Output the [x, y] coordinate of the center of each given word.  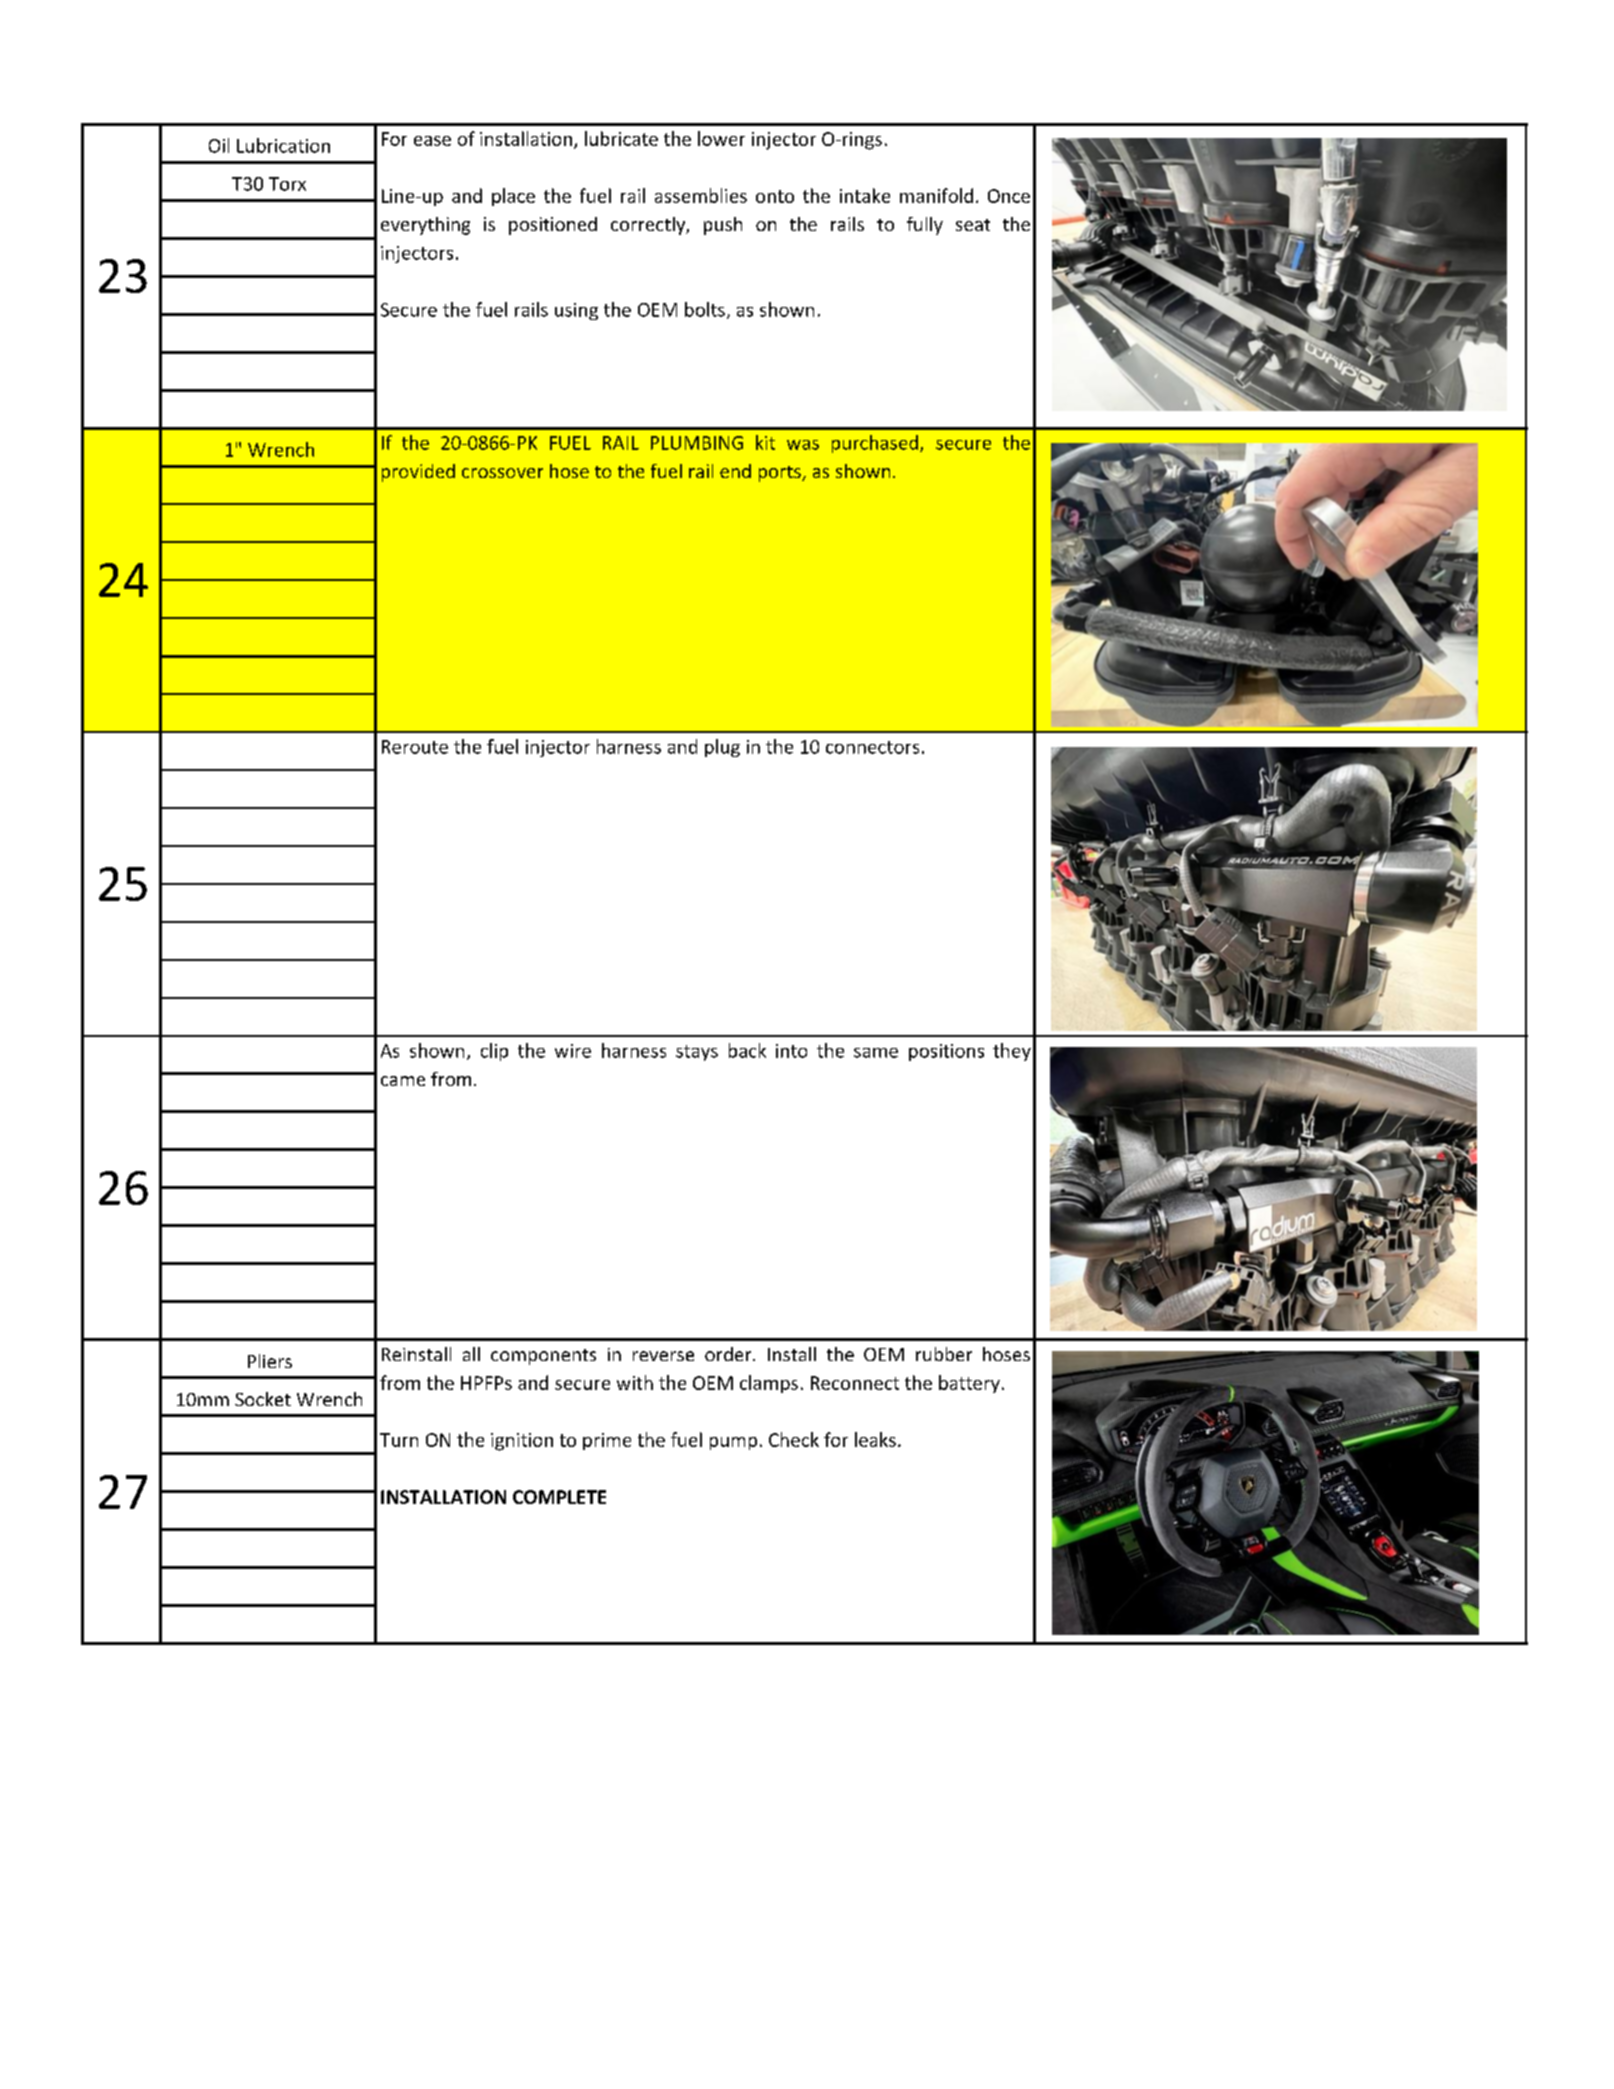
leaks [875, 1439]
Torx [287, 184]
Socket [263, 1399]
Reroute [415, 747]
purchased [876, 444]
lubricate [621, 138]
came [403, 1081]
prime [607, 1441]
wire [573, 1051]
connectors [872, 747]
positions [946, 1052]
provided [418, 473]
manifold [936, 195]
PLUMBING [697, 443]
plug [722, 748]
